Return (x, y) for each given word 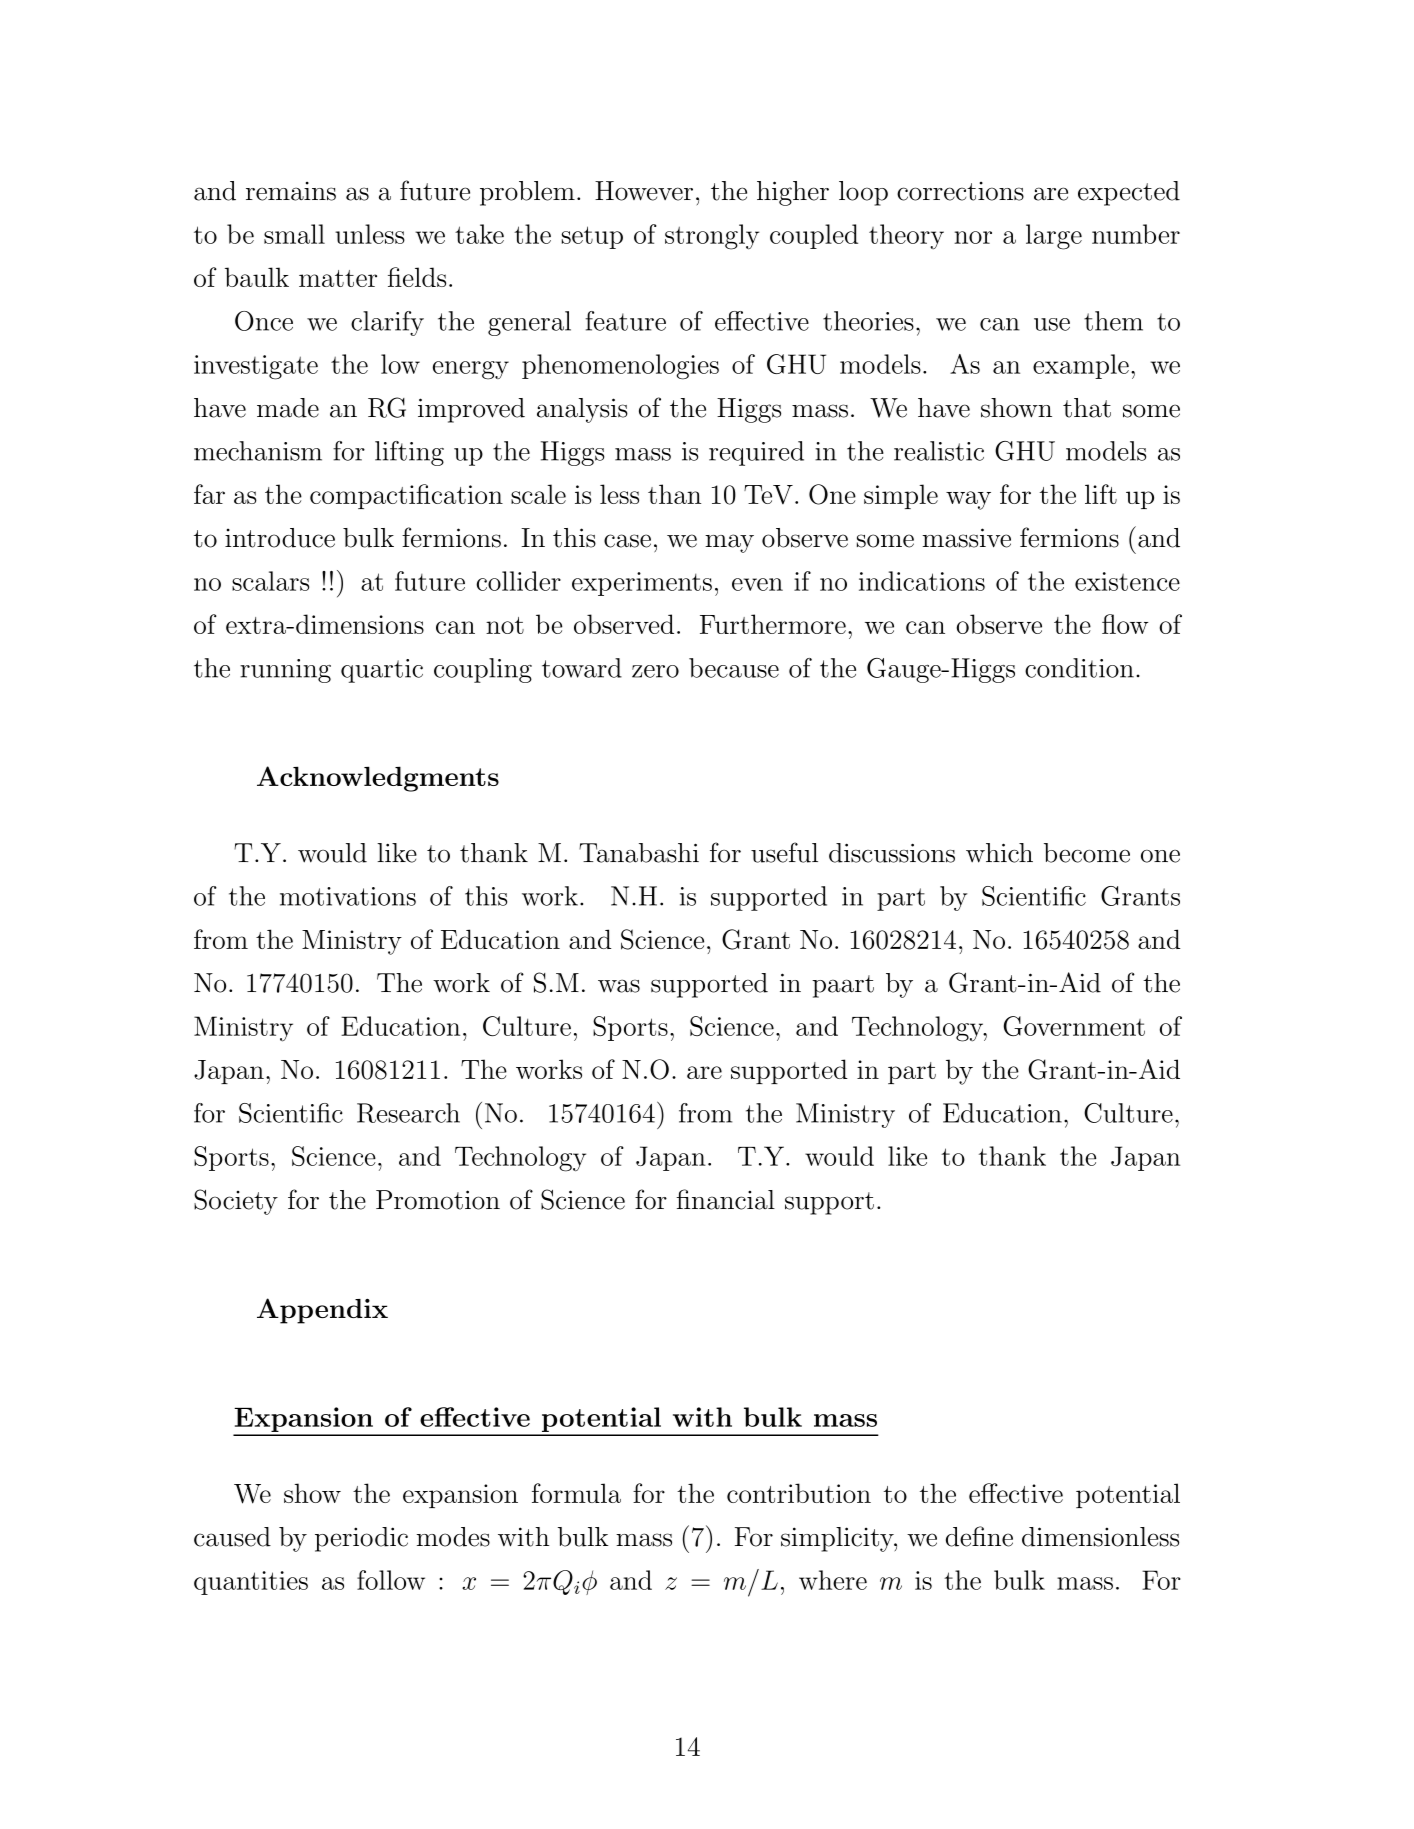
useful (784, 852)
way (968, 500)
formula (576, 1493)
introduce (280, 538)
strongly (712, 237)
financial (725, 1199)
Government (1074, 1026)
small (294, 234)
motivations (348, 896)
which (999, 853)
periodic (361, 1539)
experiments (642, 584)
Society (236, 1202)
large (1054, 237)
